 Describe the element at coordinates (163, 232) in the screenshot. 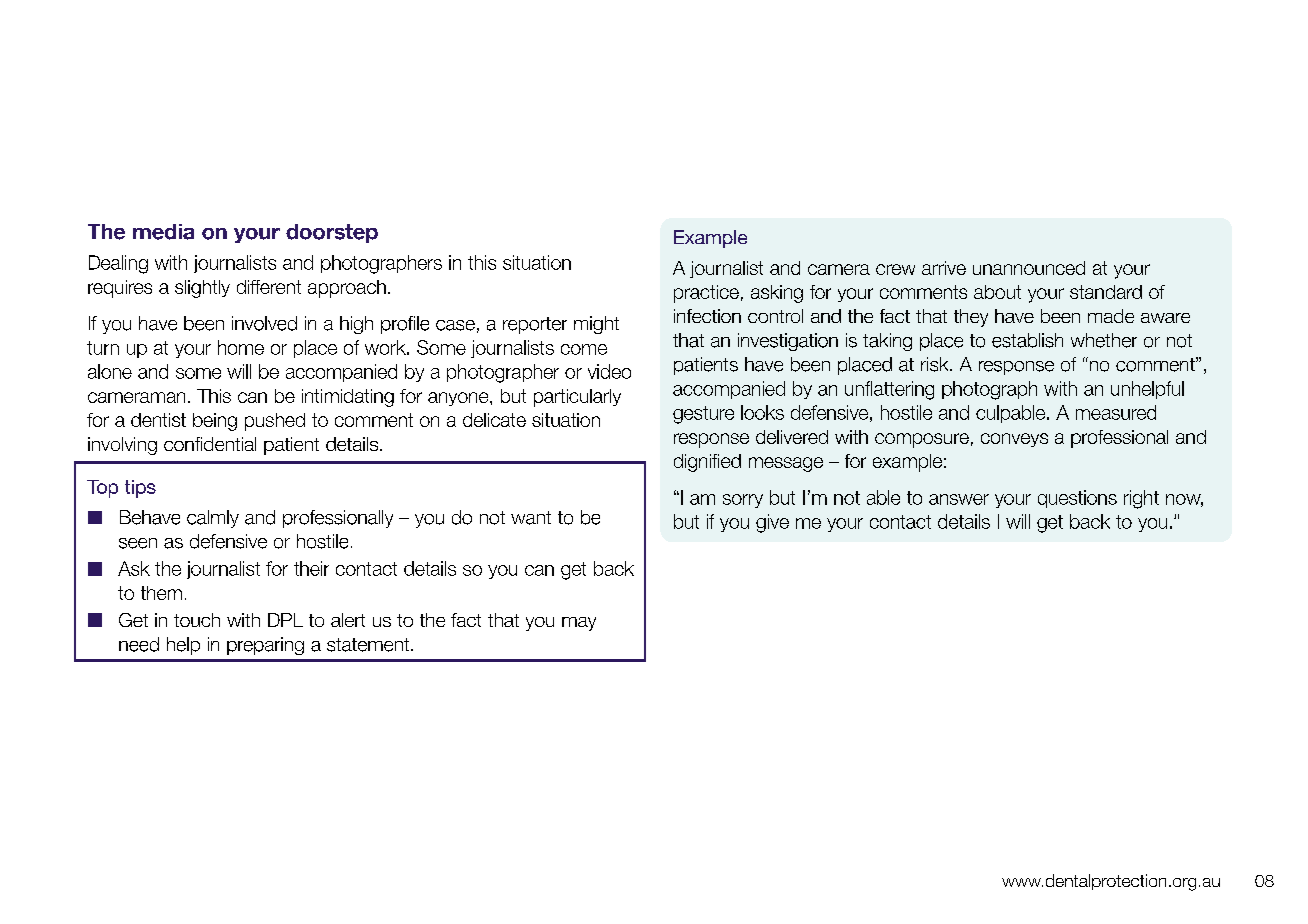

I see `media` at that location.
